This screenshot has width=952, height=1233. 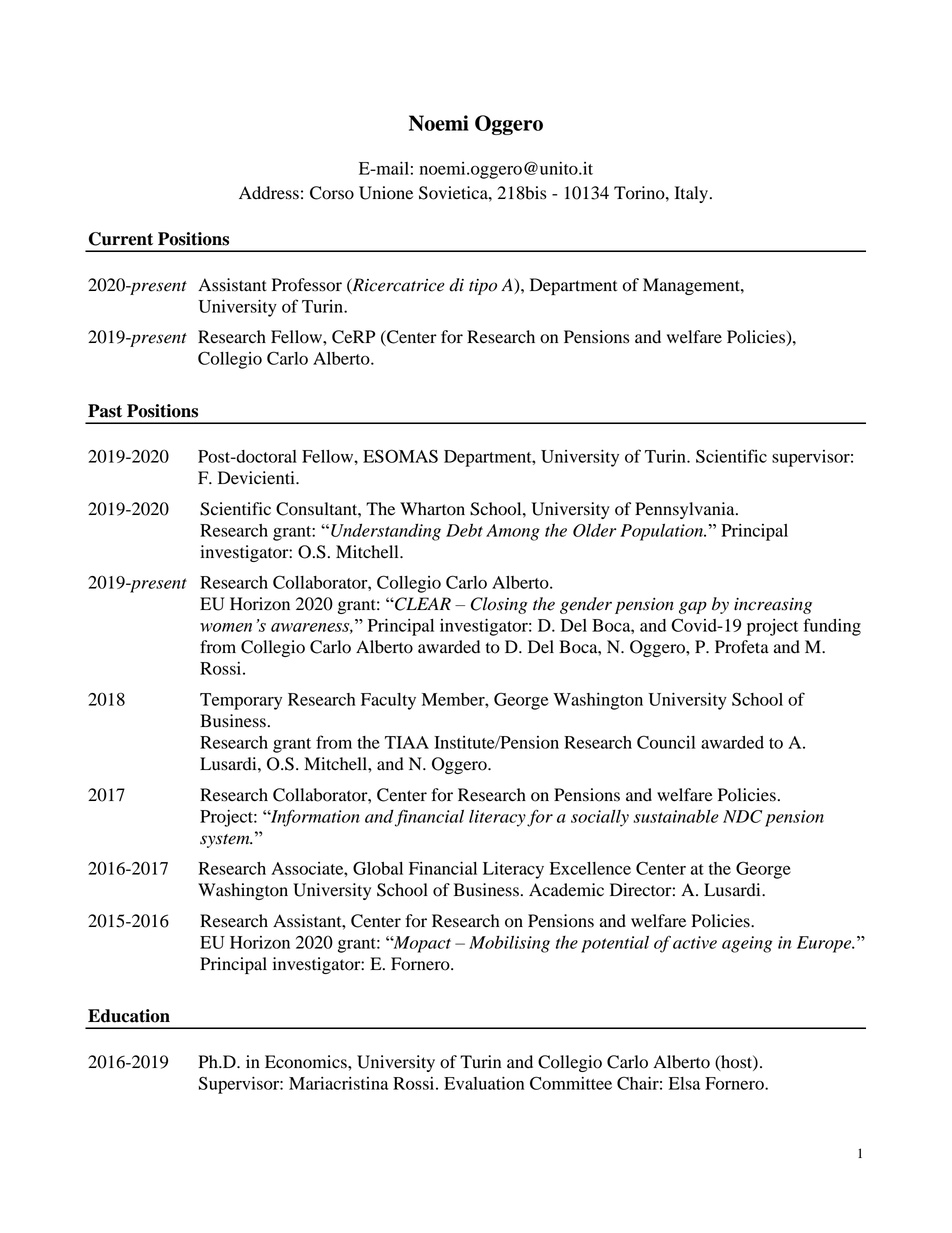 What do you see at coordinates (226, 841) in the screenshot?
I see `system` at bounding box center [226, 841].
